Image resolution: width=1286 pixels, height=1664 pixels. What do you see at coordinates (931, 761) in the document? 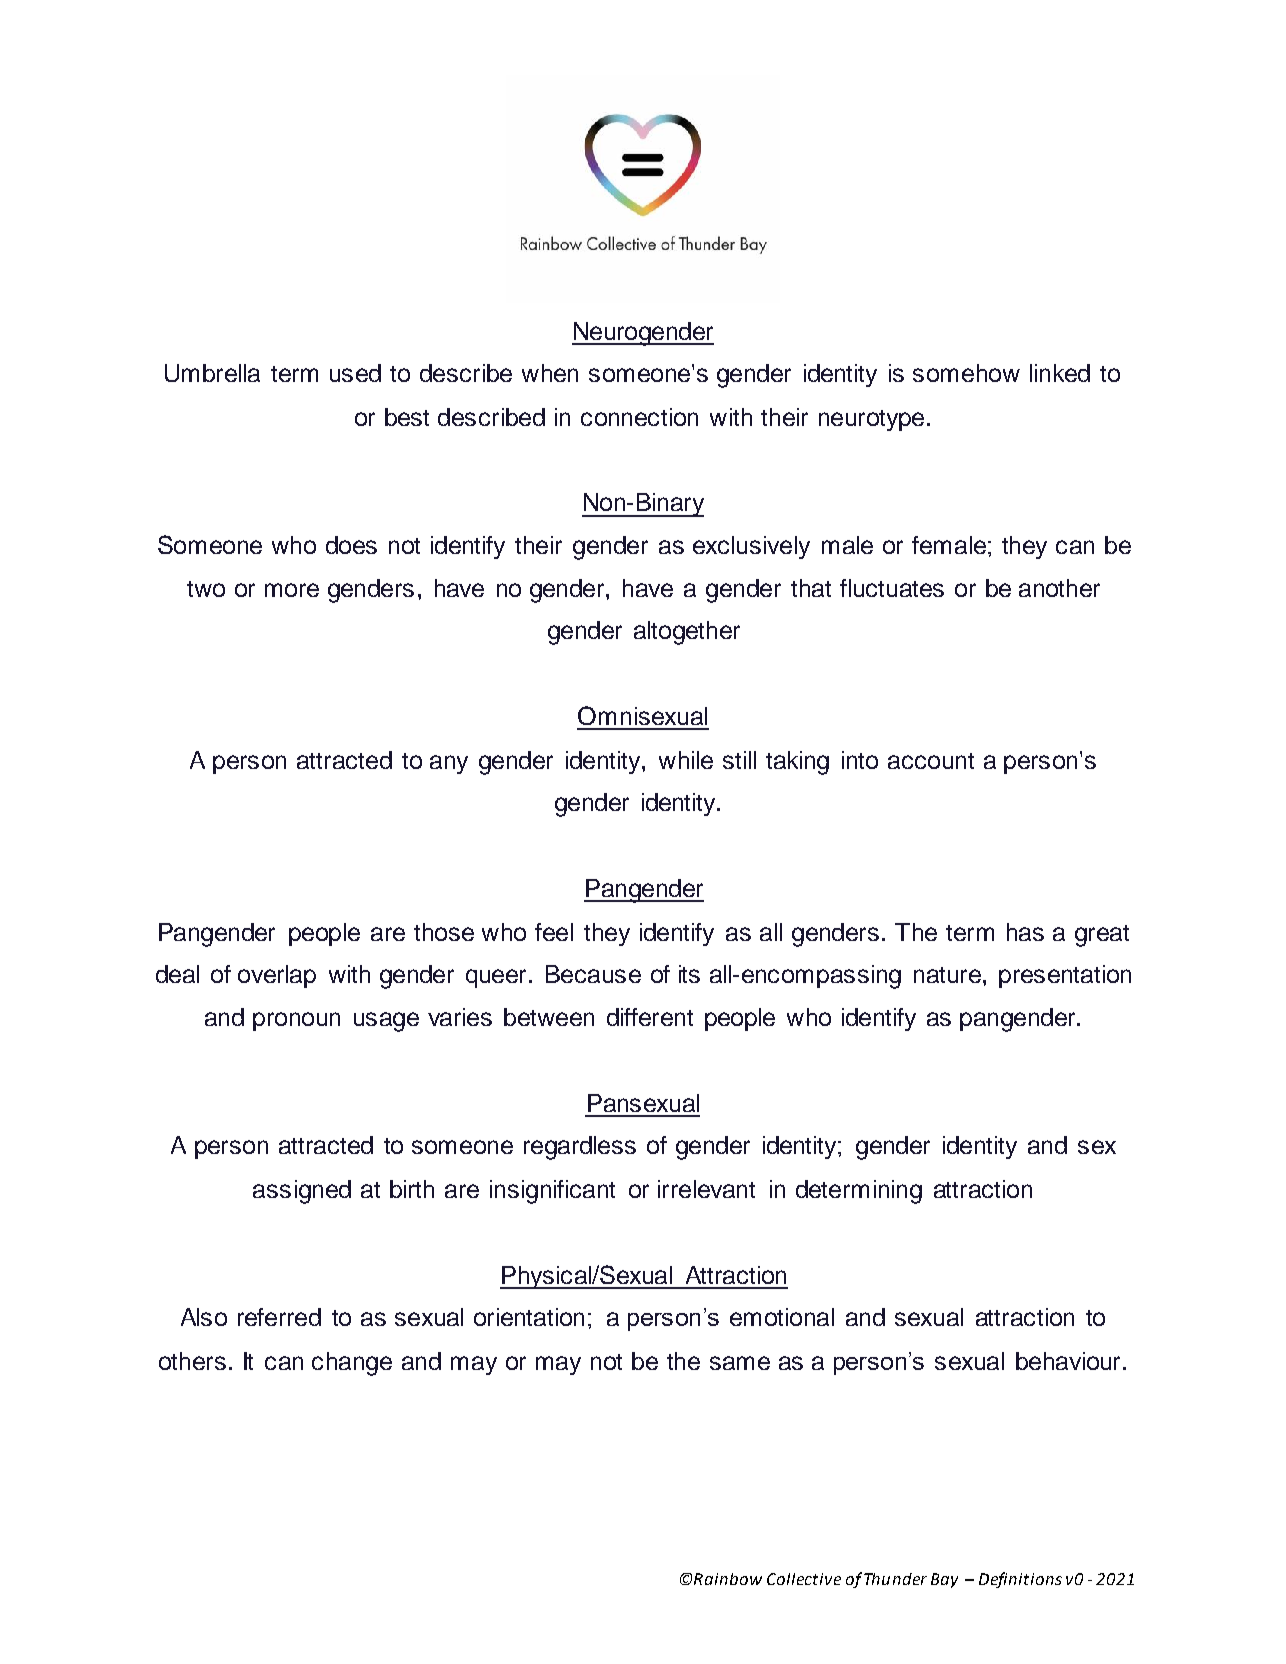
I see `account` at bounding box center [931, 761].
